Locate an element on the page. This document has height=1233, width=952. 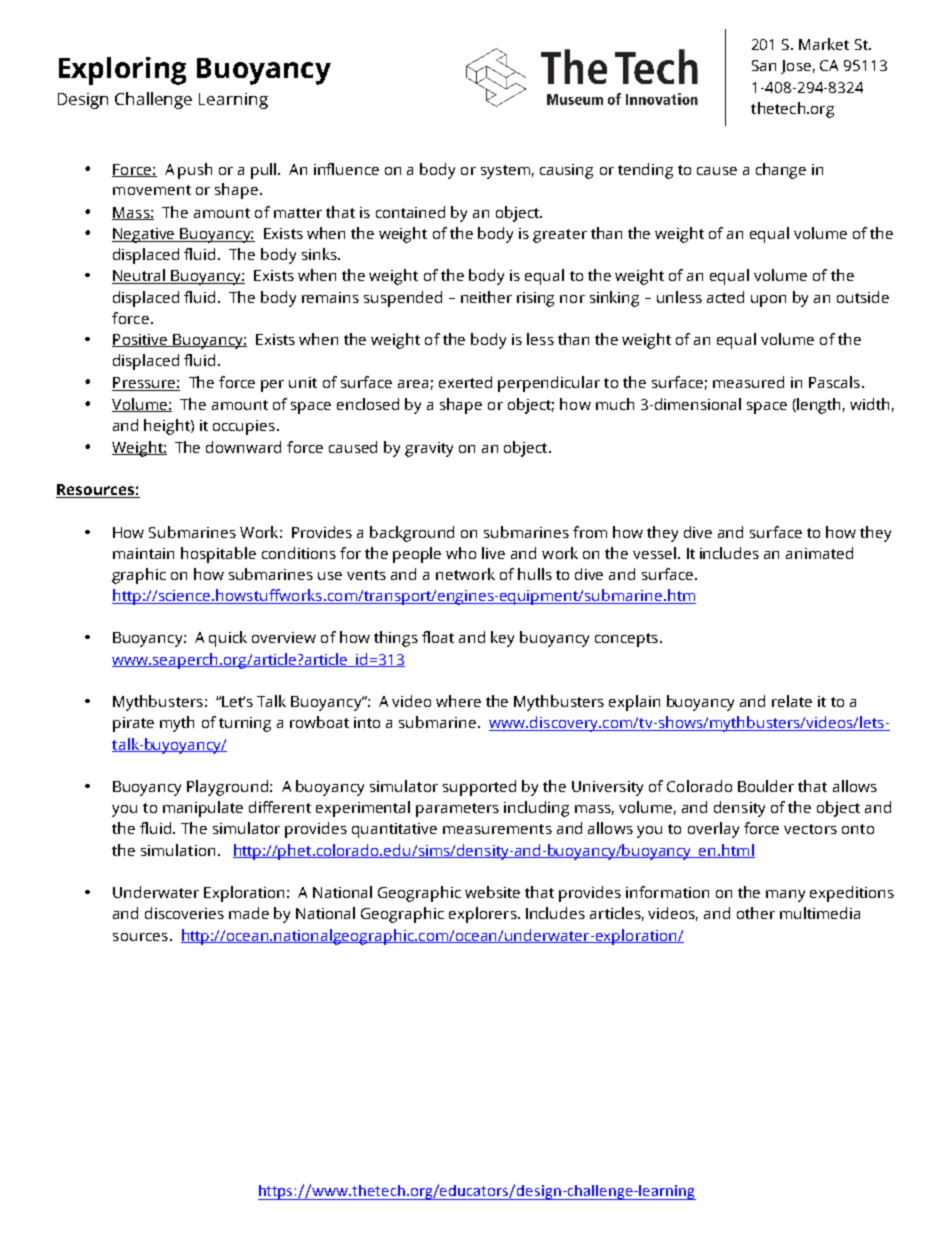
where is located at coordinates (458, 701).
